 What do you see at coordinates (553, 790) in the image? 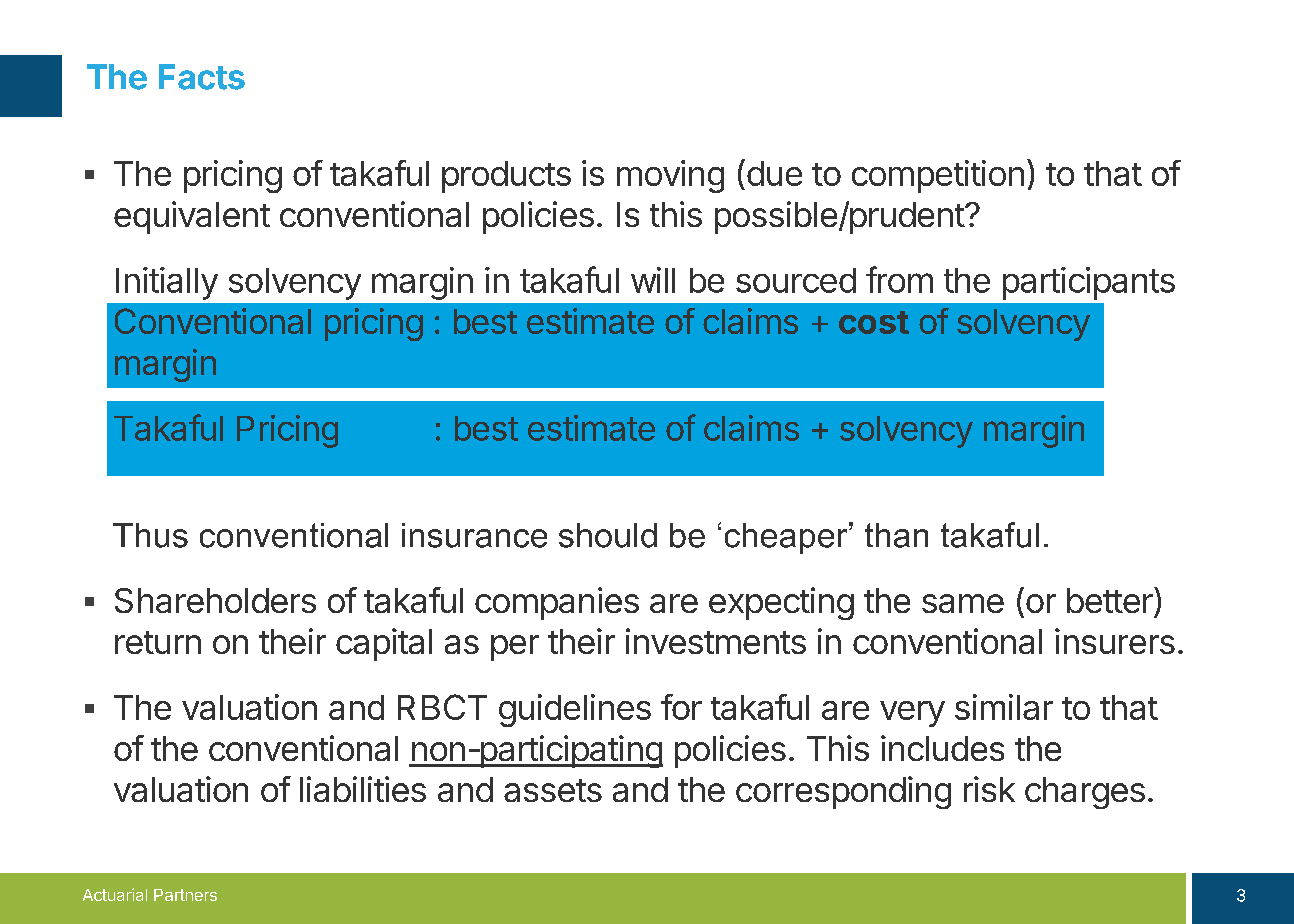
I see `assets` at bounding box center [553, 790].
